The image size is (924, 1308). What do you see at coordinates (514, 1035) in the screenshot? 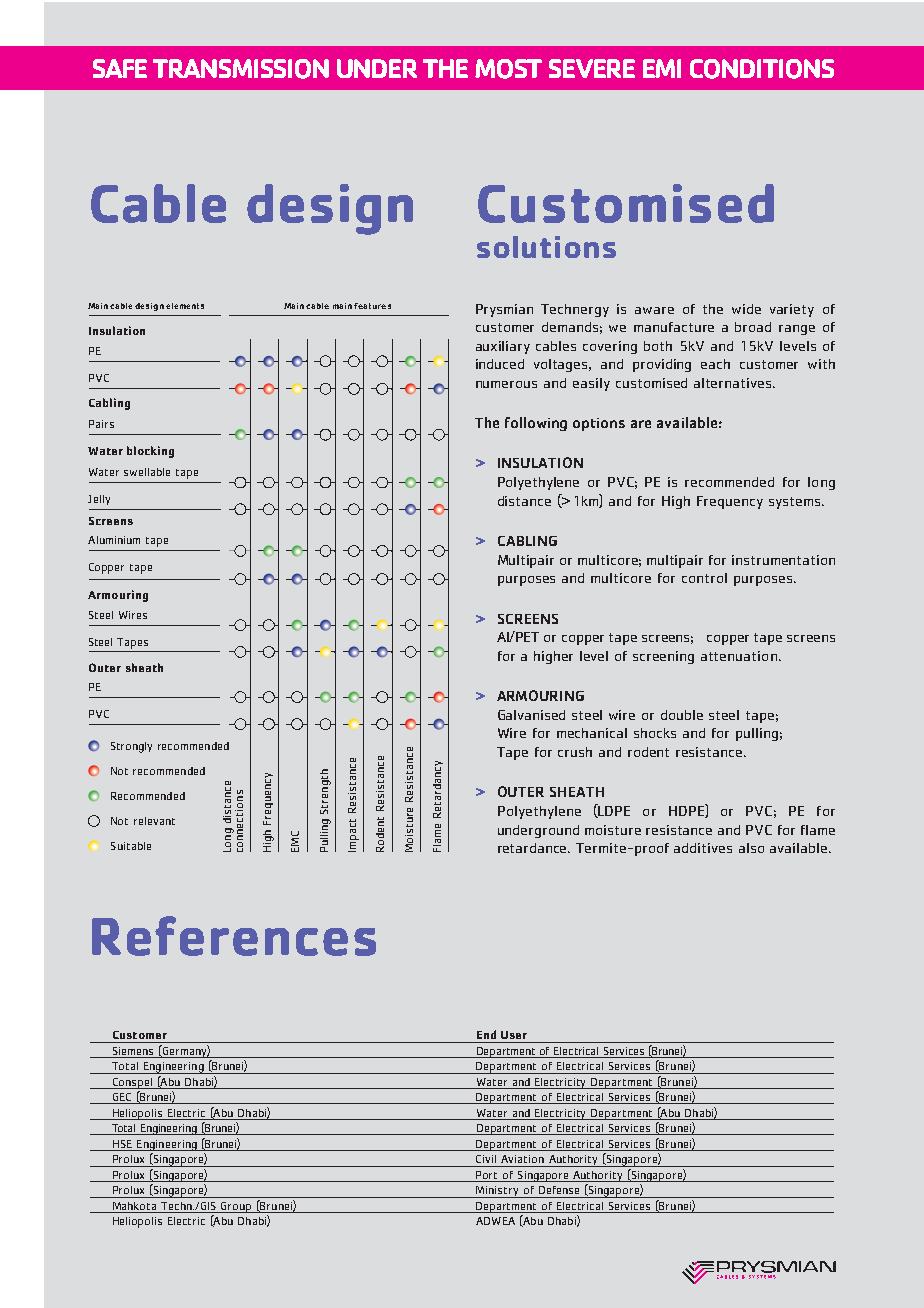
I see `User` at bounding box center [514, 1035].
